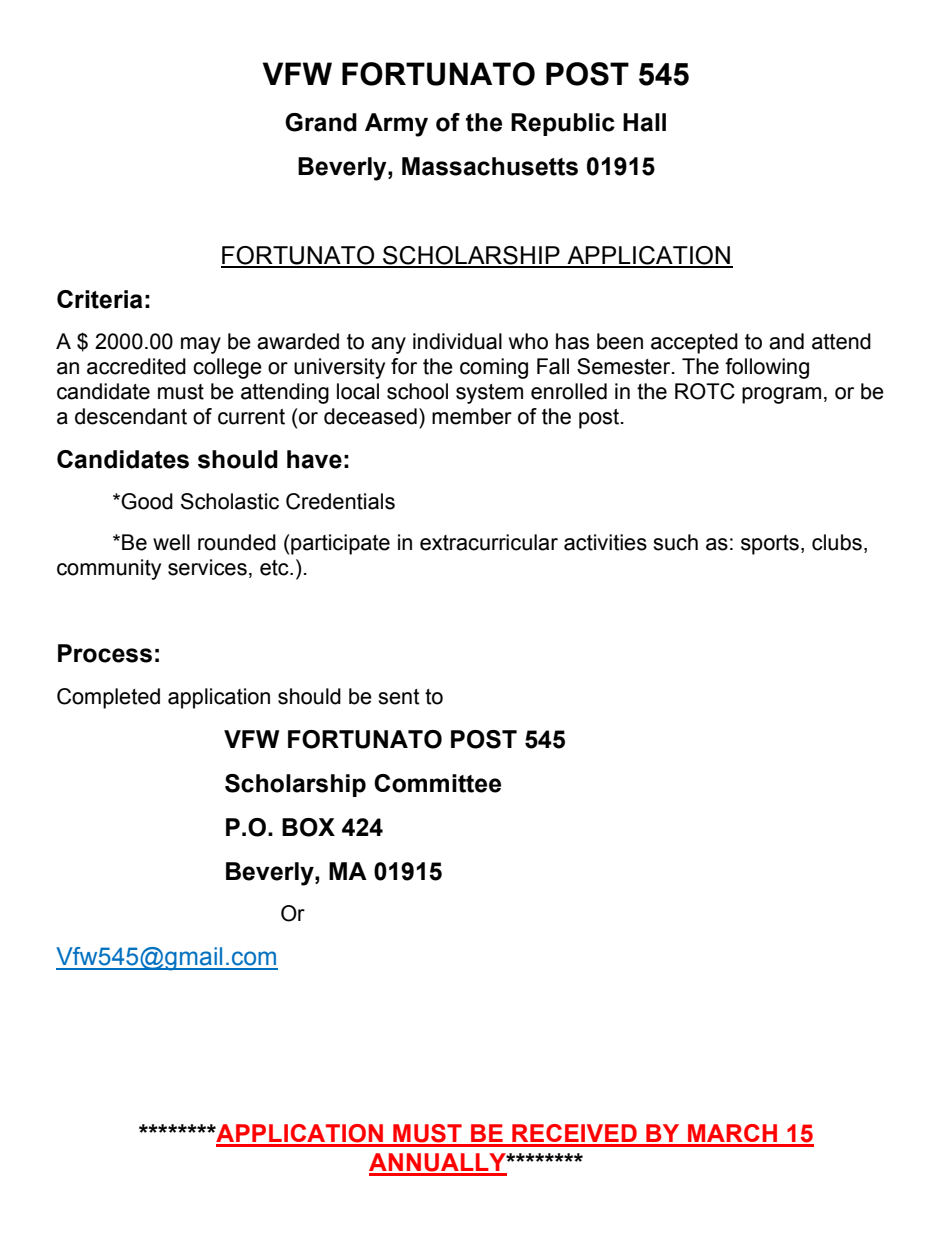 Image resolution: width=952 pixels, height=1233 pixels. What do you see at coordinates (147, 501) in the screenshot?
I see `Good` at bounding box center [147, 501].
